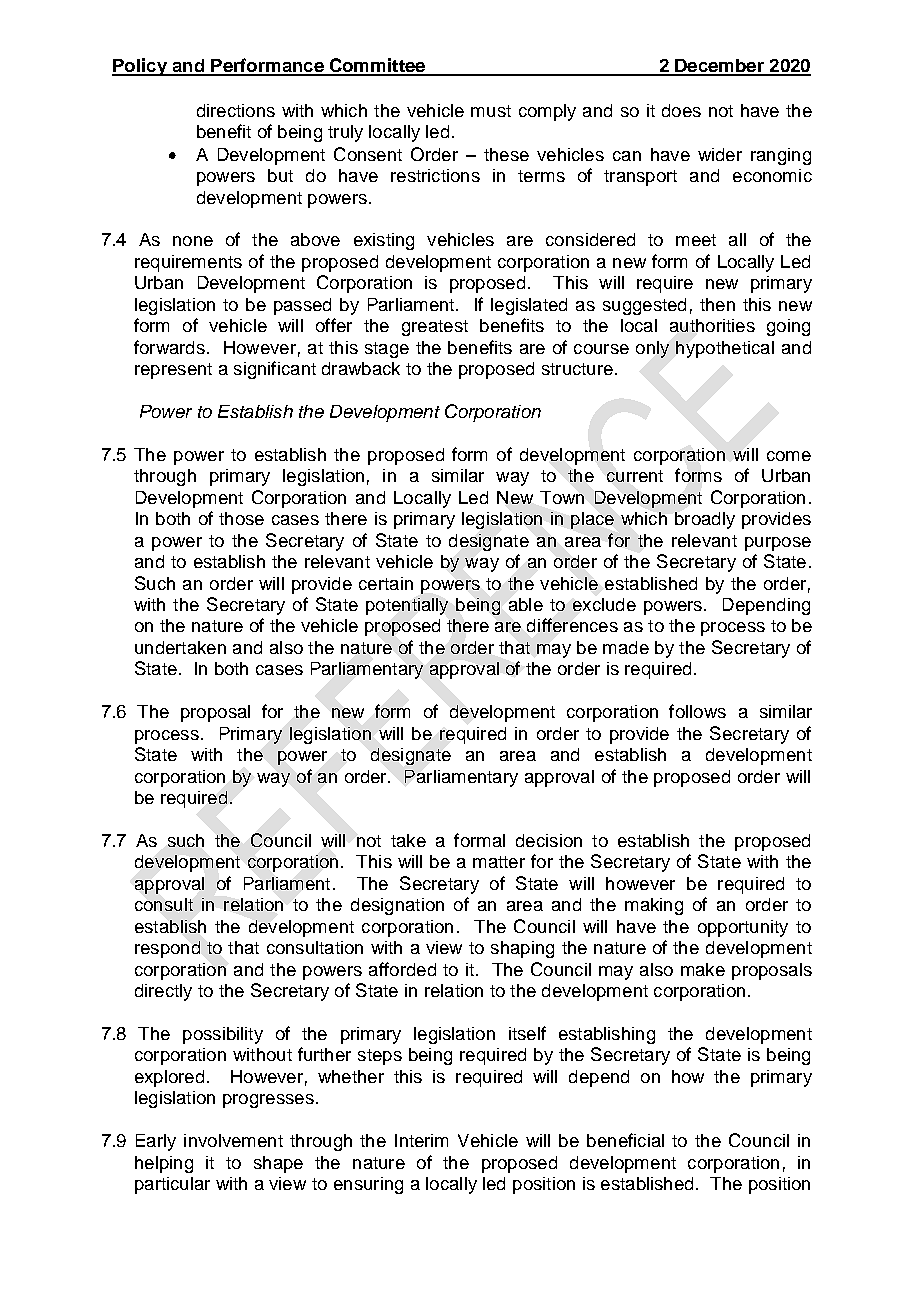  What do you see at coordinates (681, 110) in the screenshot?
I see `does` at bounding box center [681, 110].
